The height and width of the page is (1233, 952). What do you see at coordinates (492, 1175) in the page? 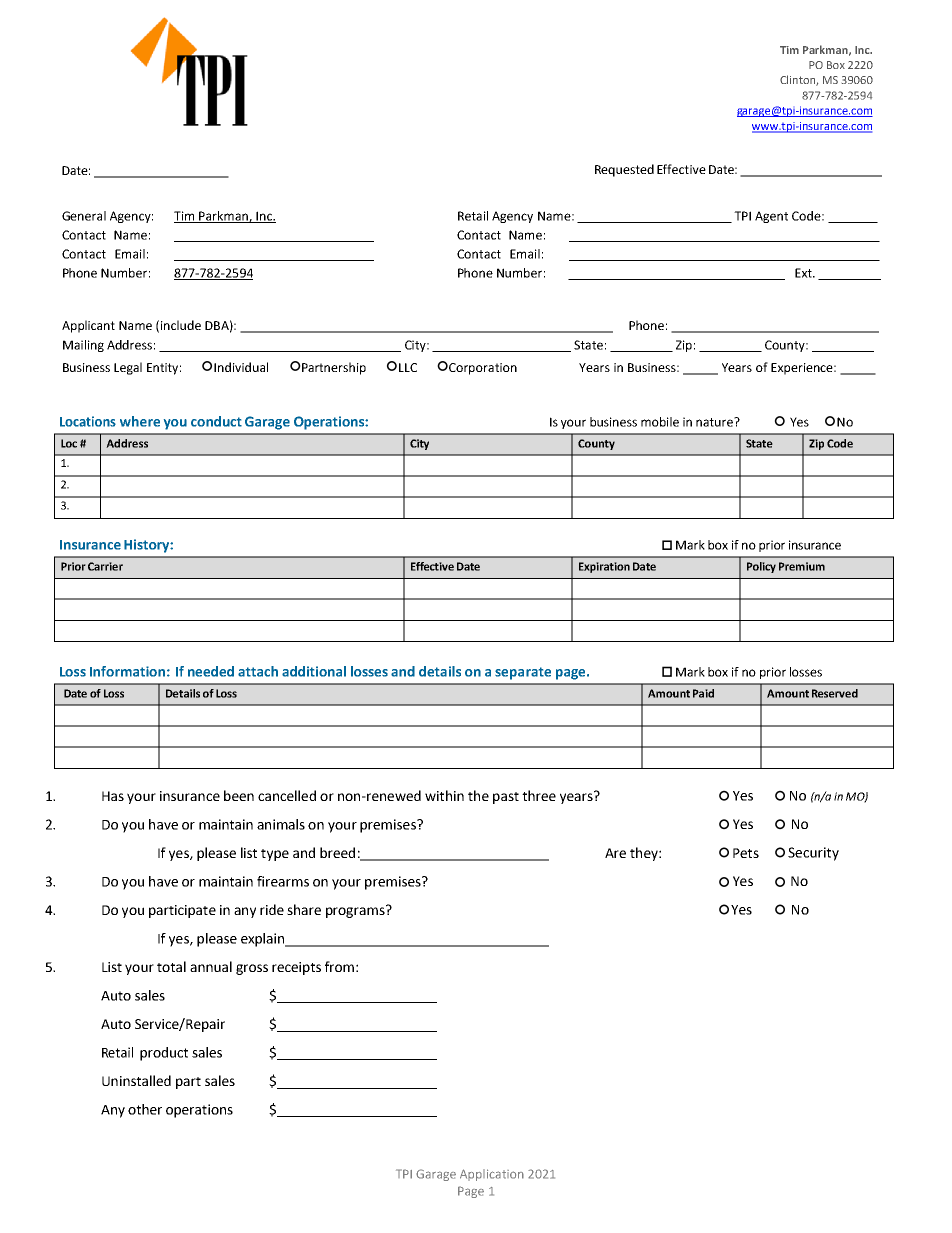
I see `Application` at bounding box center [492, 1175].
